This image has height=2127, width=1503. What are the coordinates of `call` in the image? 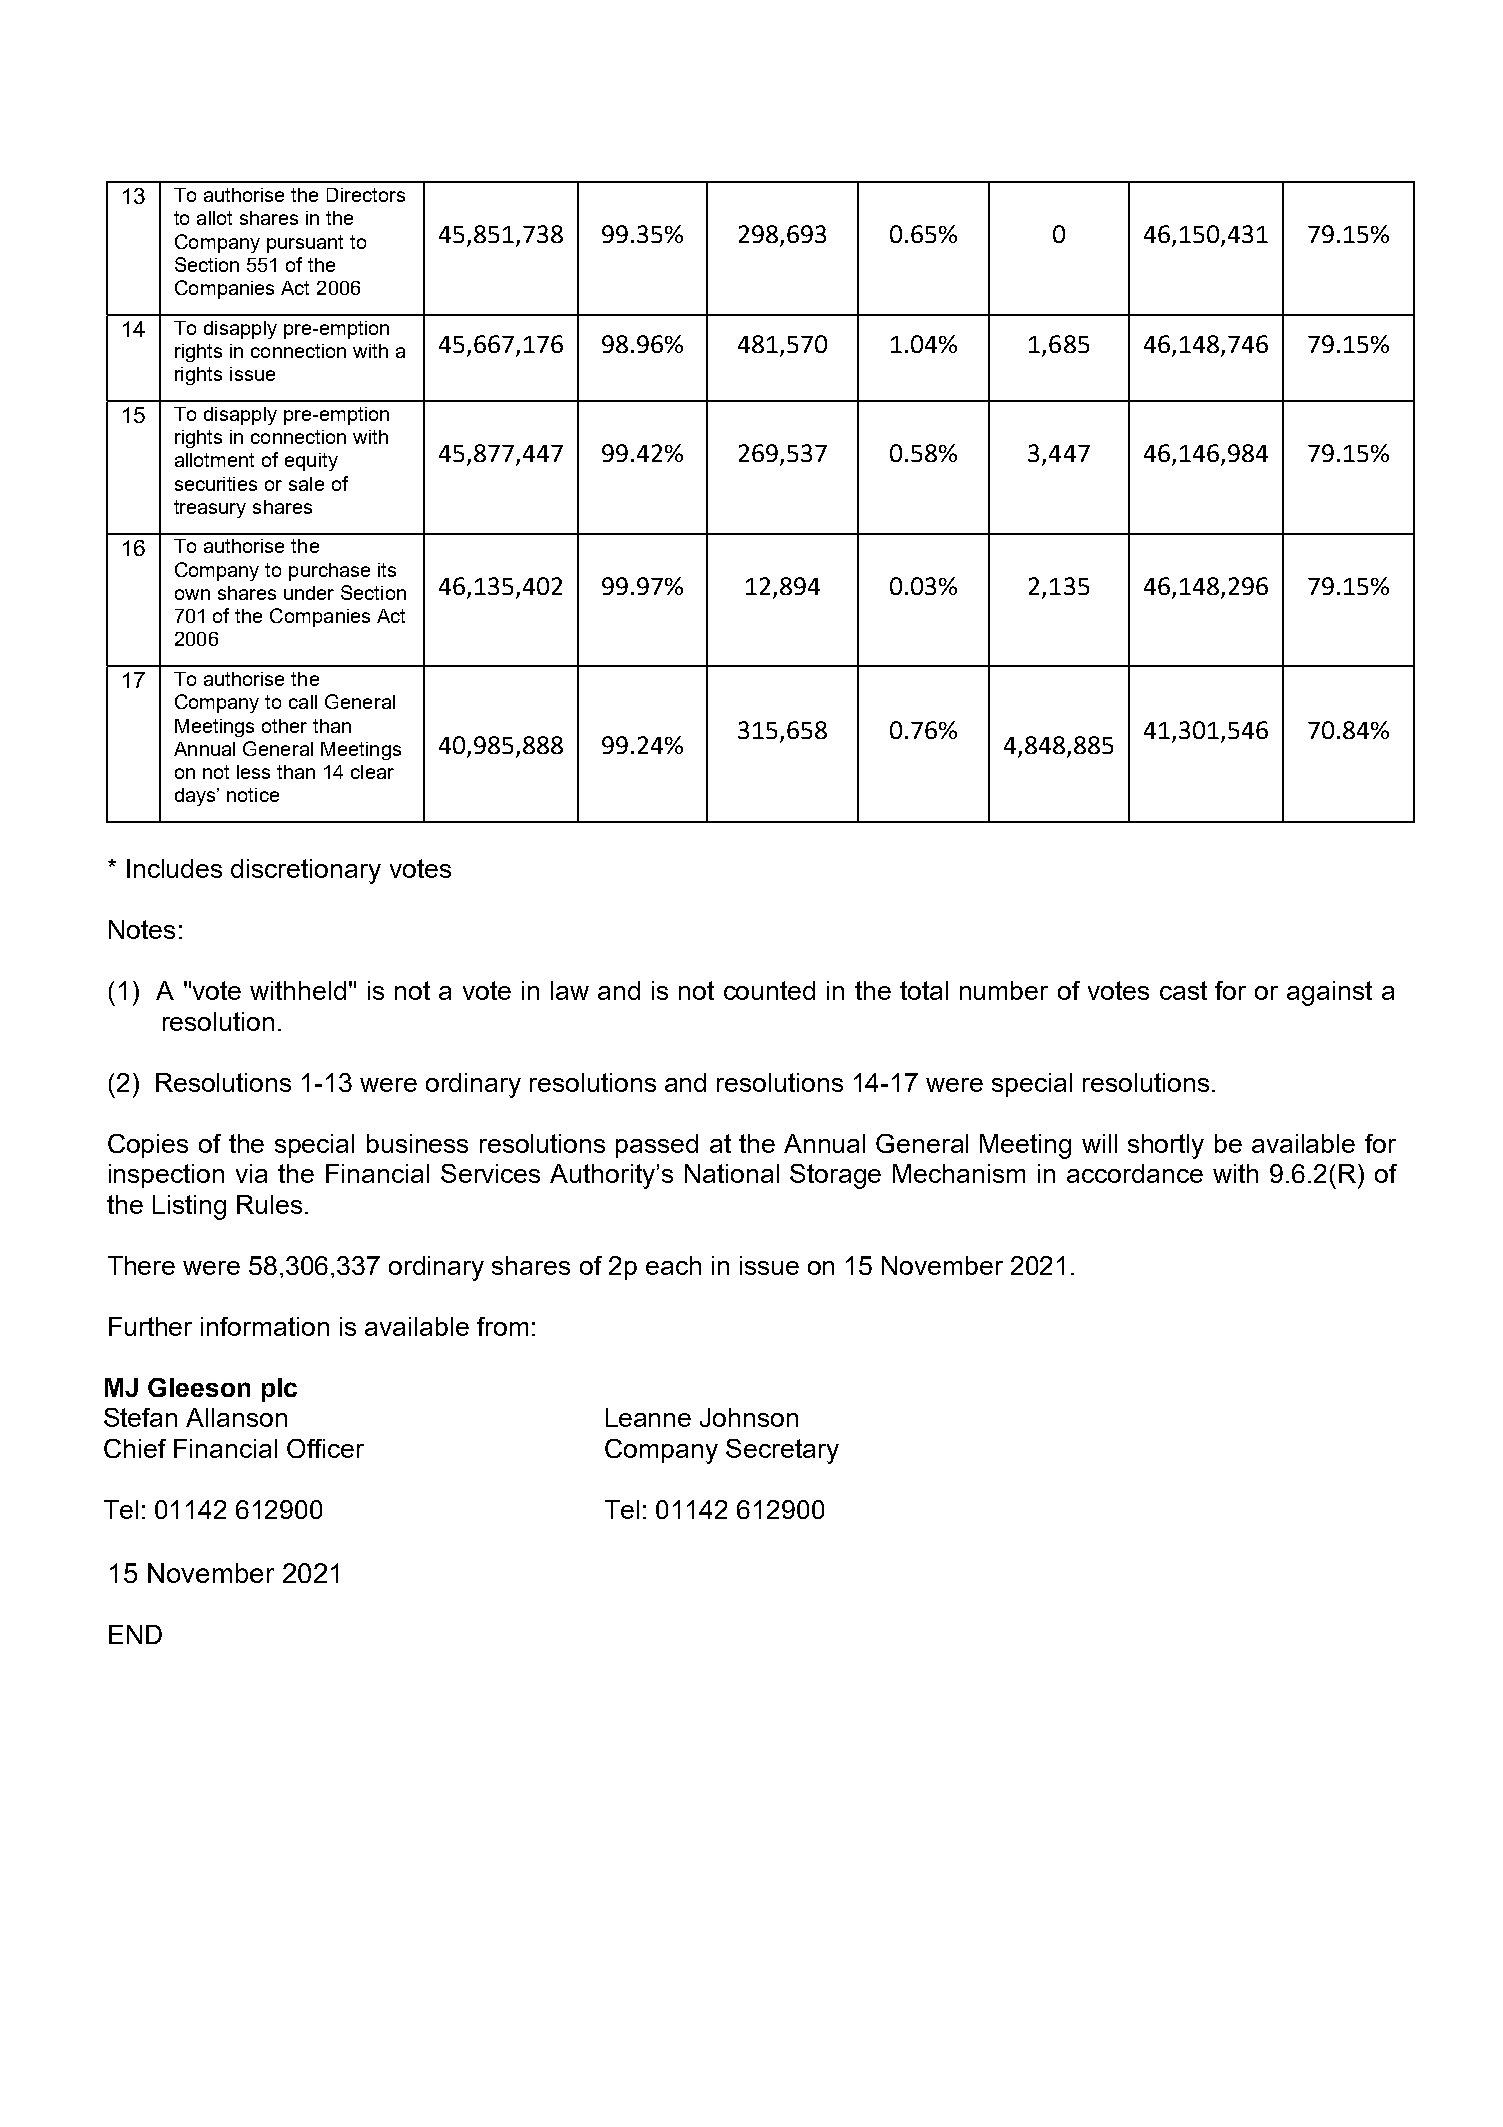 It's located at (303, 702).
